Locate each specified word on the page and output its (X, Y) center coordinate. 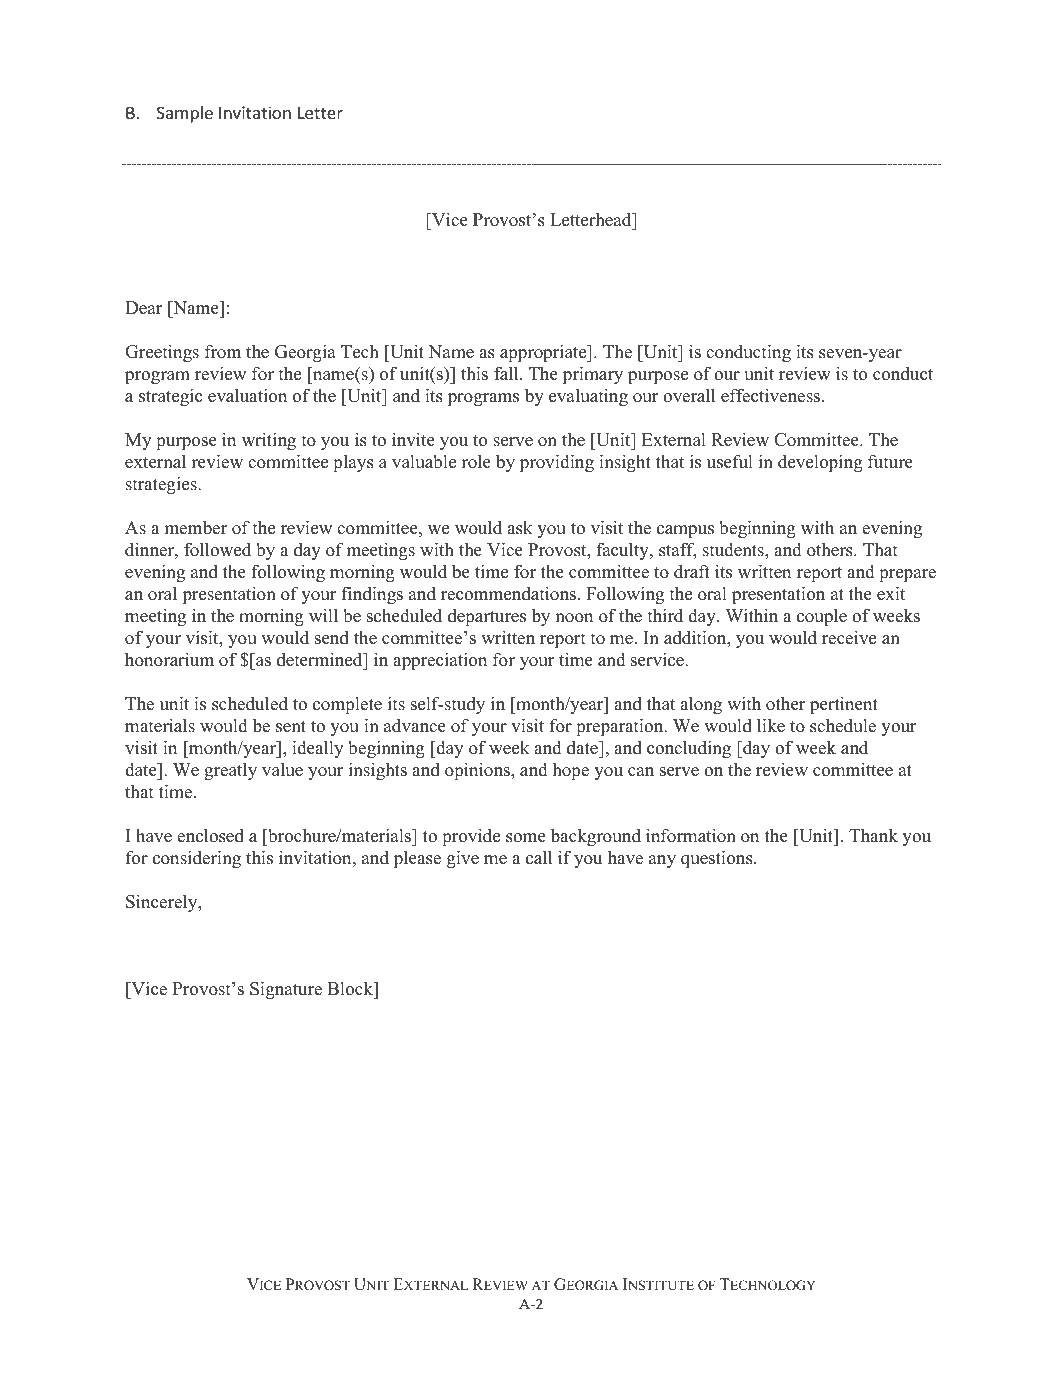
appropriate (544, 353)
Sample (185, 114)
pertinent (844, 705)
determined (321, 659)
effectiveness (770, 395)
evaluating (588, 397)
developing (820, 463)
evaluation (247, 395)
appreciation (440, 661)
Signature (286, 990)
